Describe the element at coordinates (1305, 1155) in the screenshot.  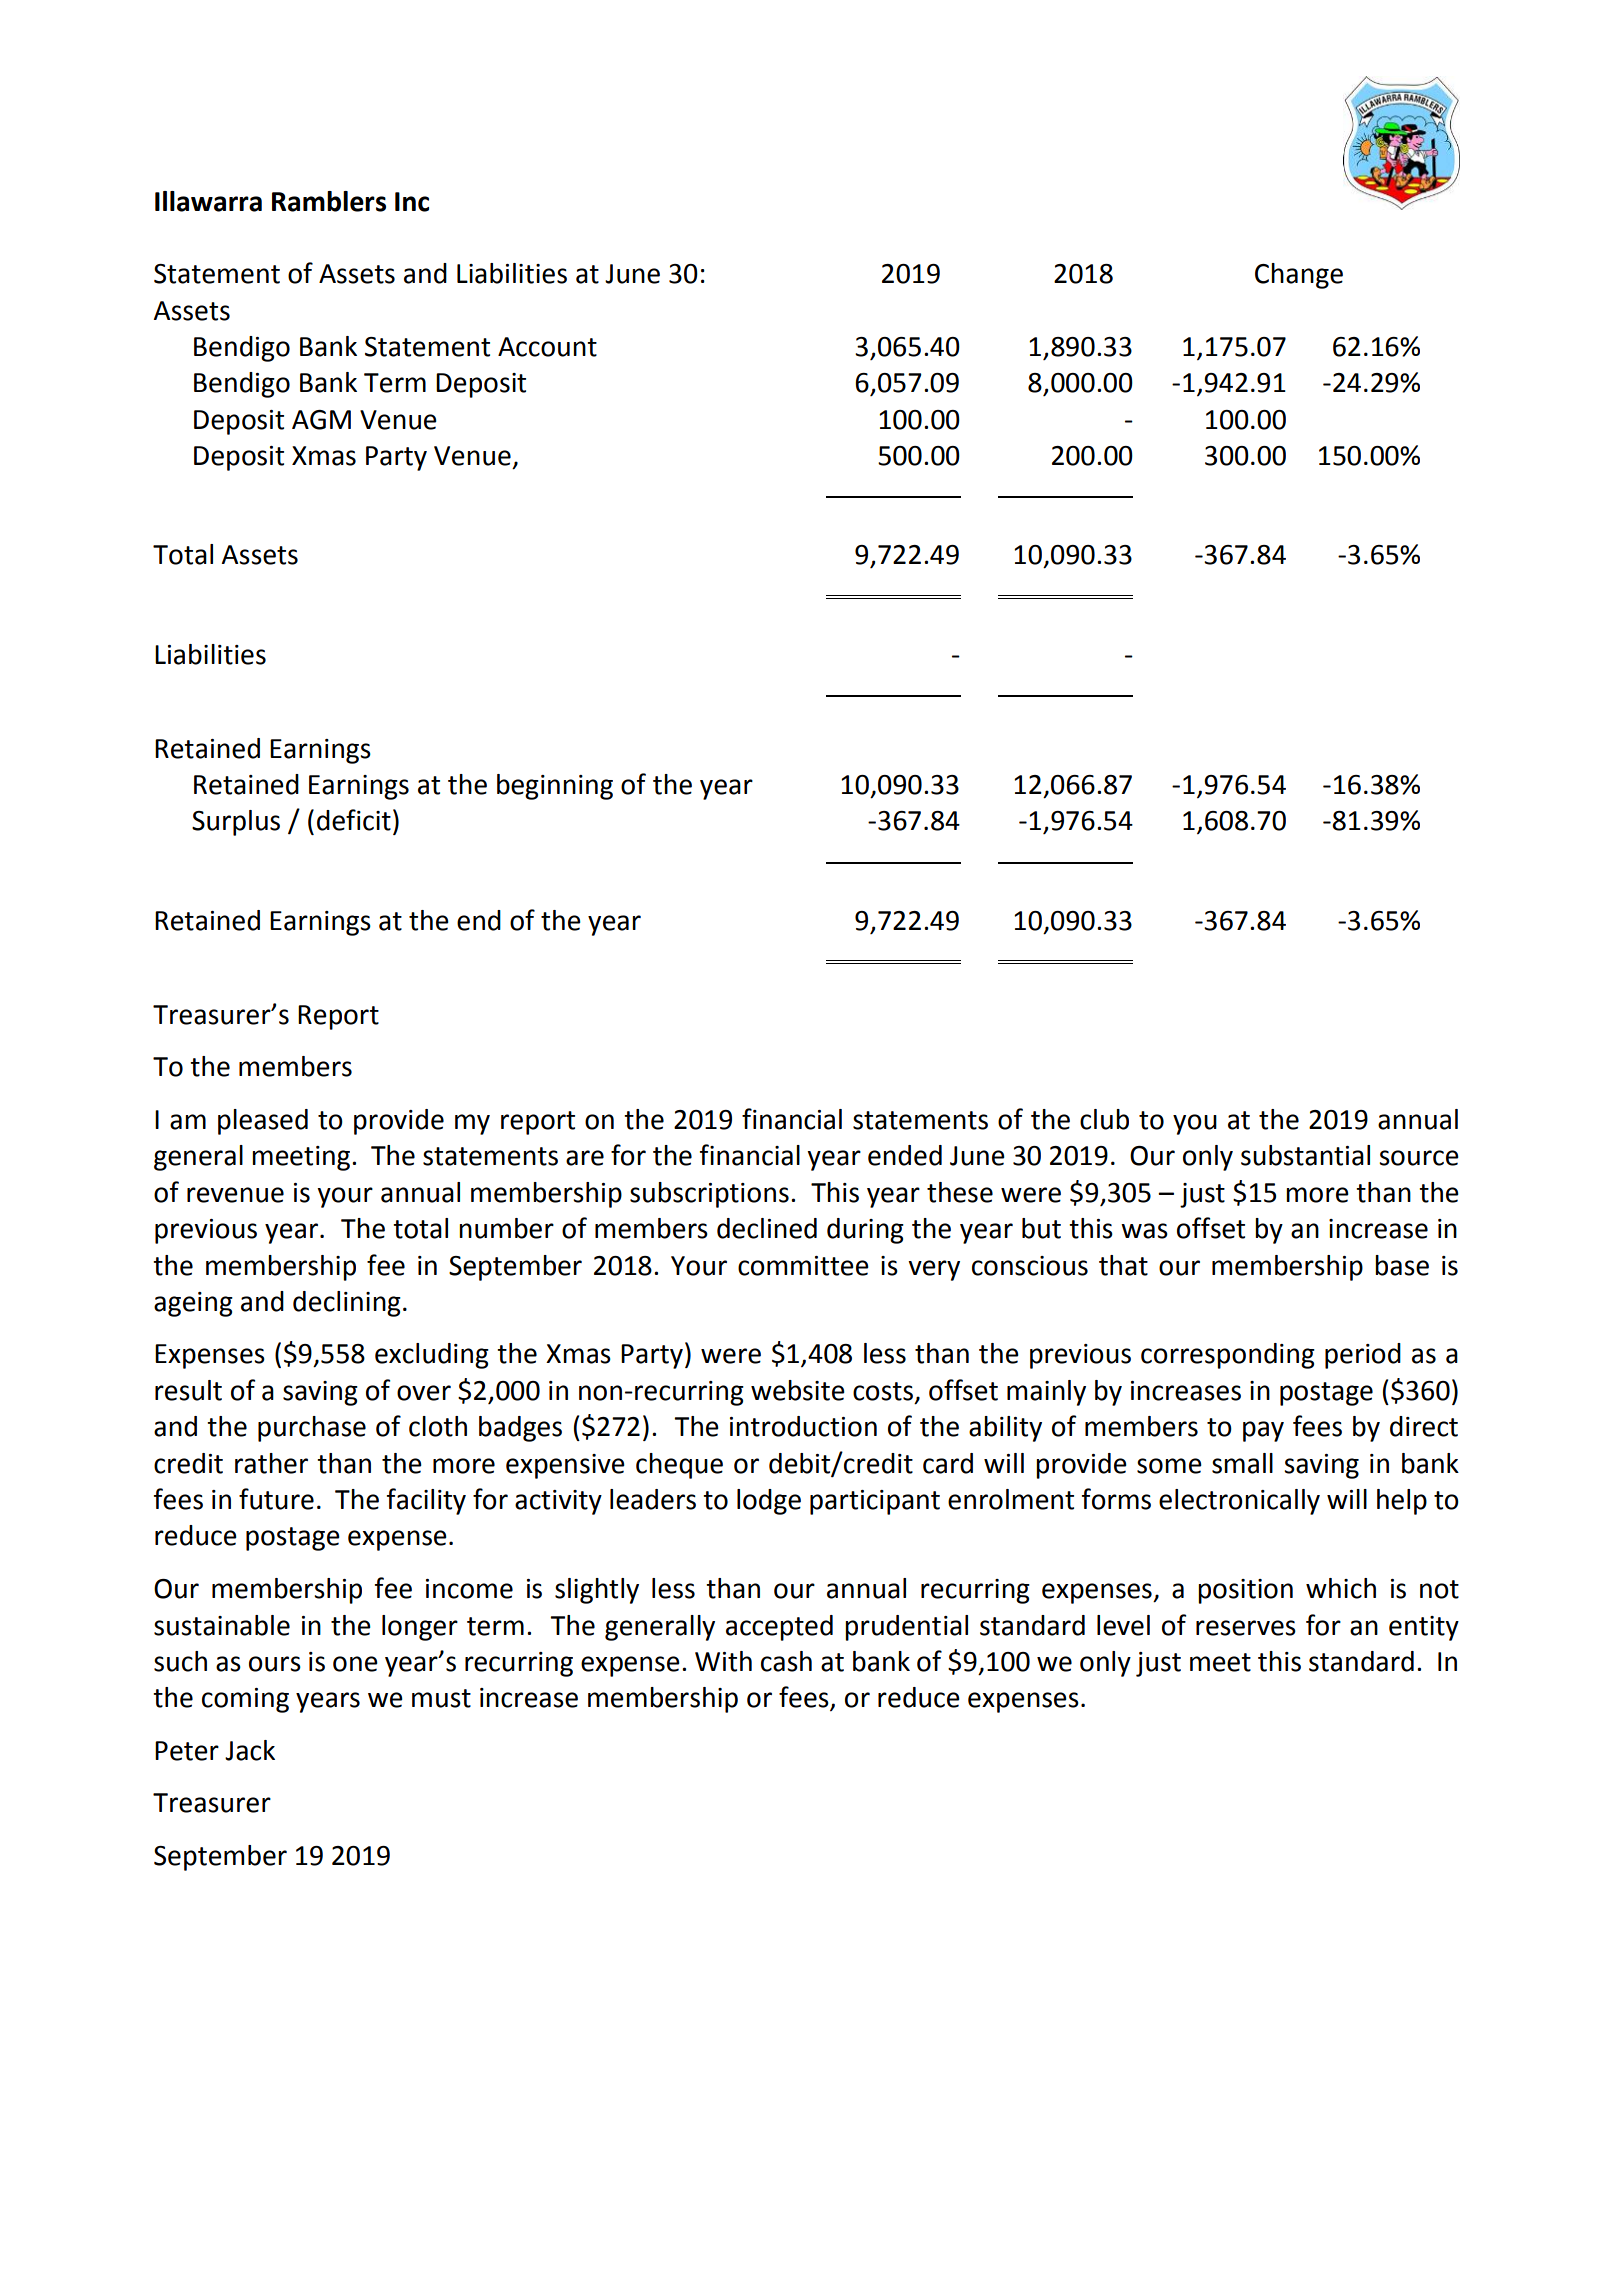
I see `substantial` at that location.
